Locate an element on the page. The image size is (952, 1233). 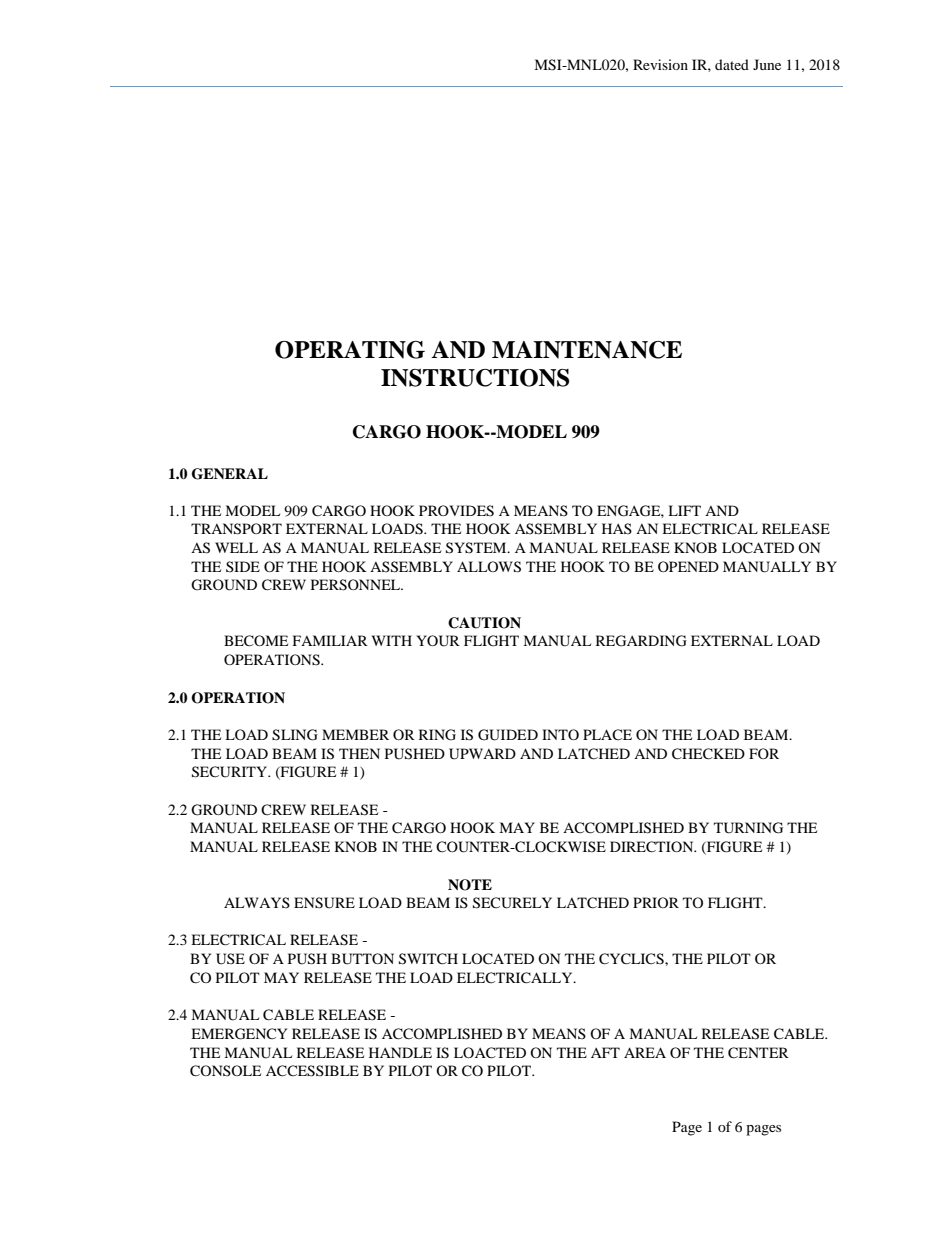
BECOME is located at coordinates (256, 641).
